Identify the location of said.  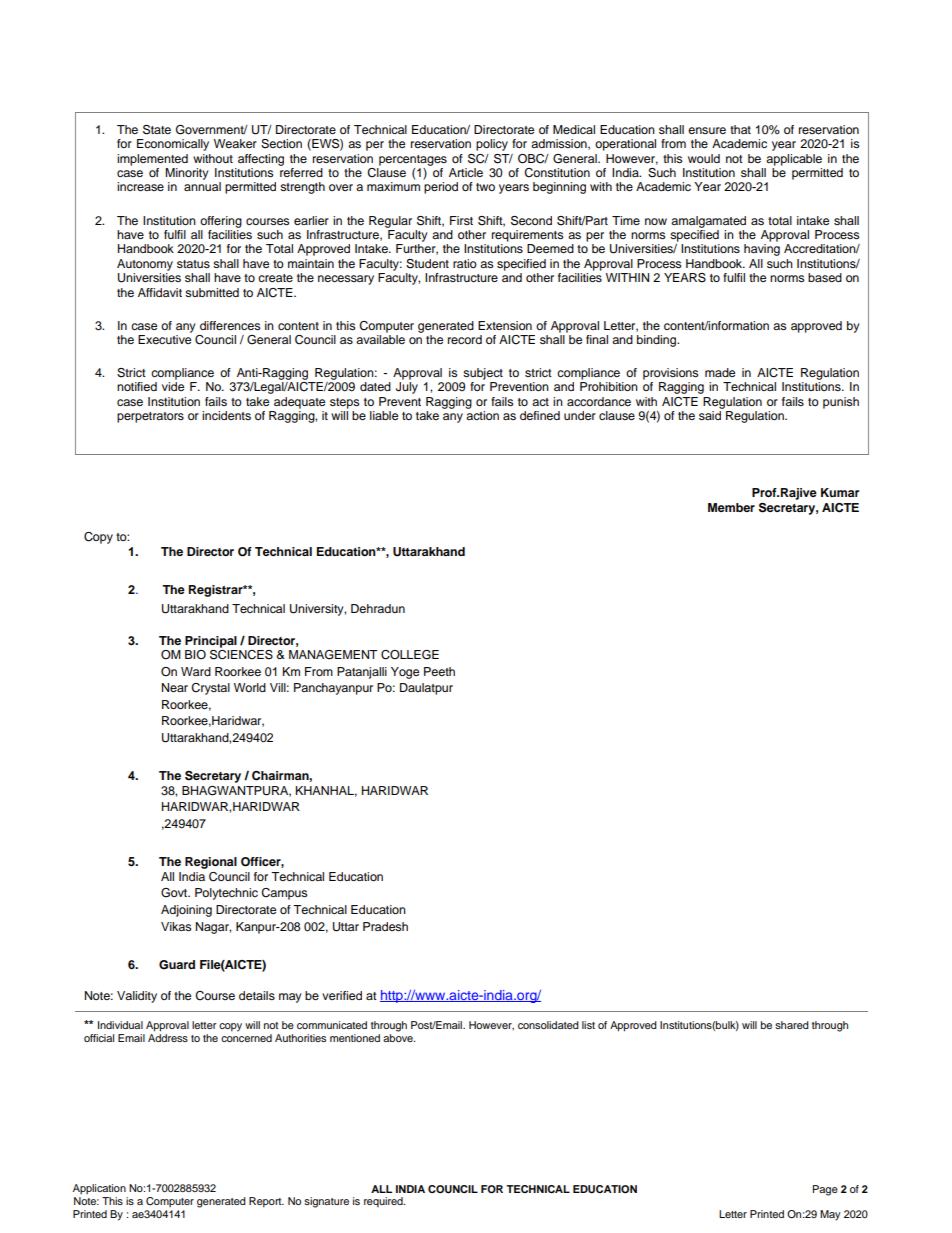
(710, 415).
